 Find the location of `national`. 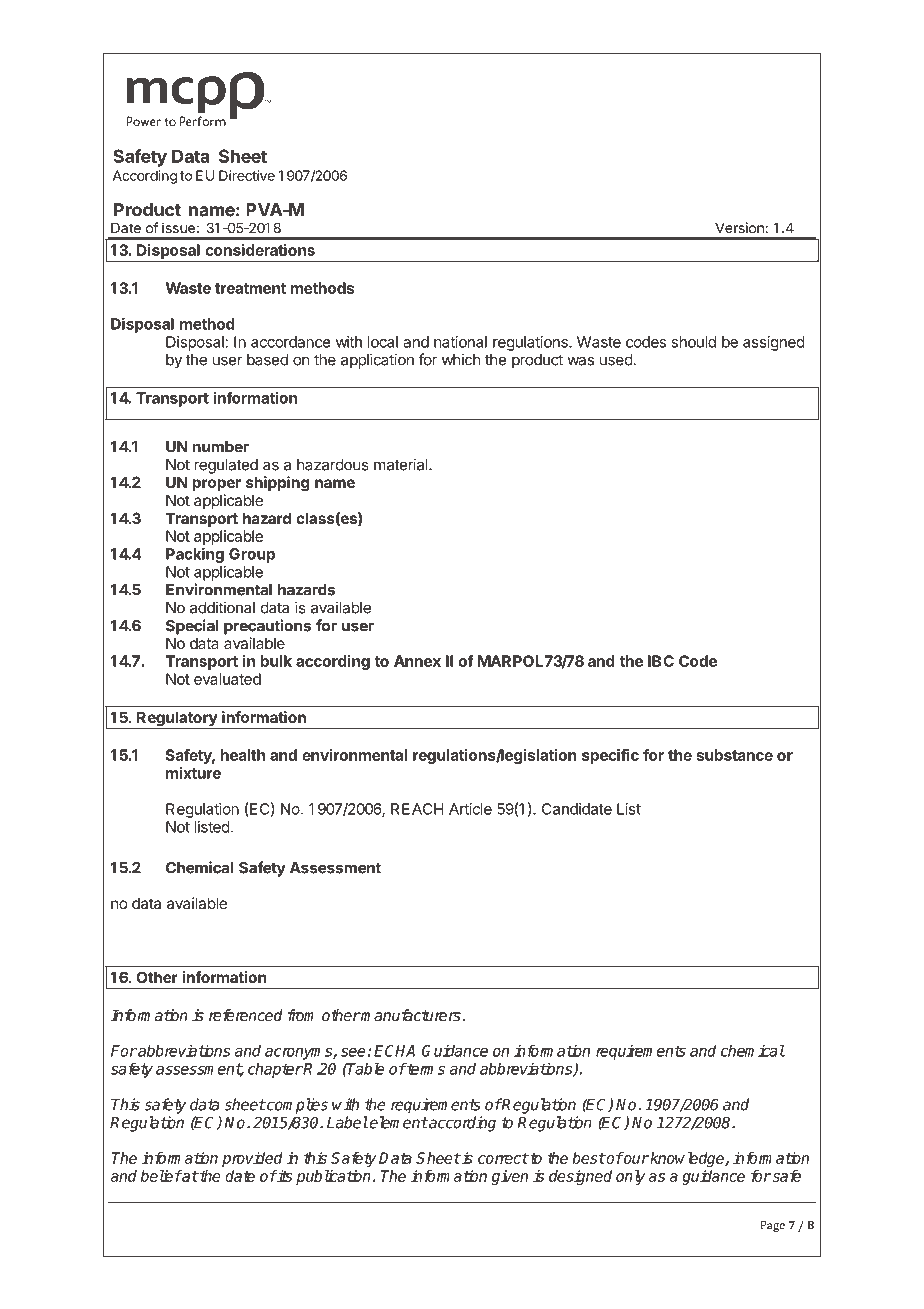

national is located at coordinates (460, 342).
